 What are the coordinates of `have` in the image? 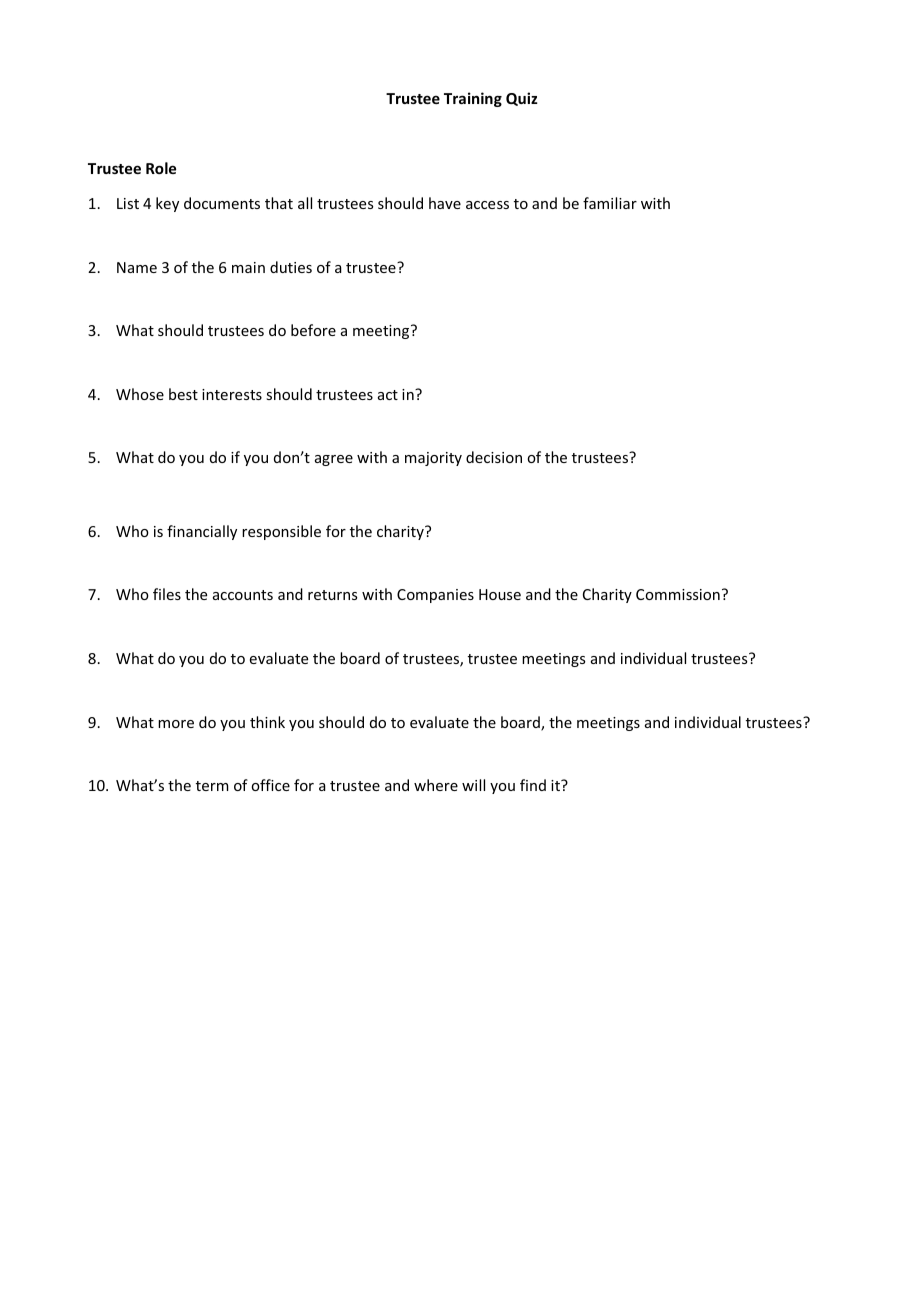 It's located at (445, 203).
